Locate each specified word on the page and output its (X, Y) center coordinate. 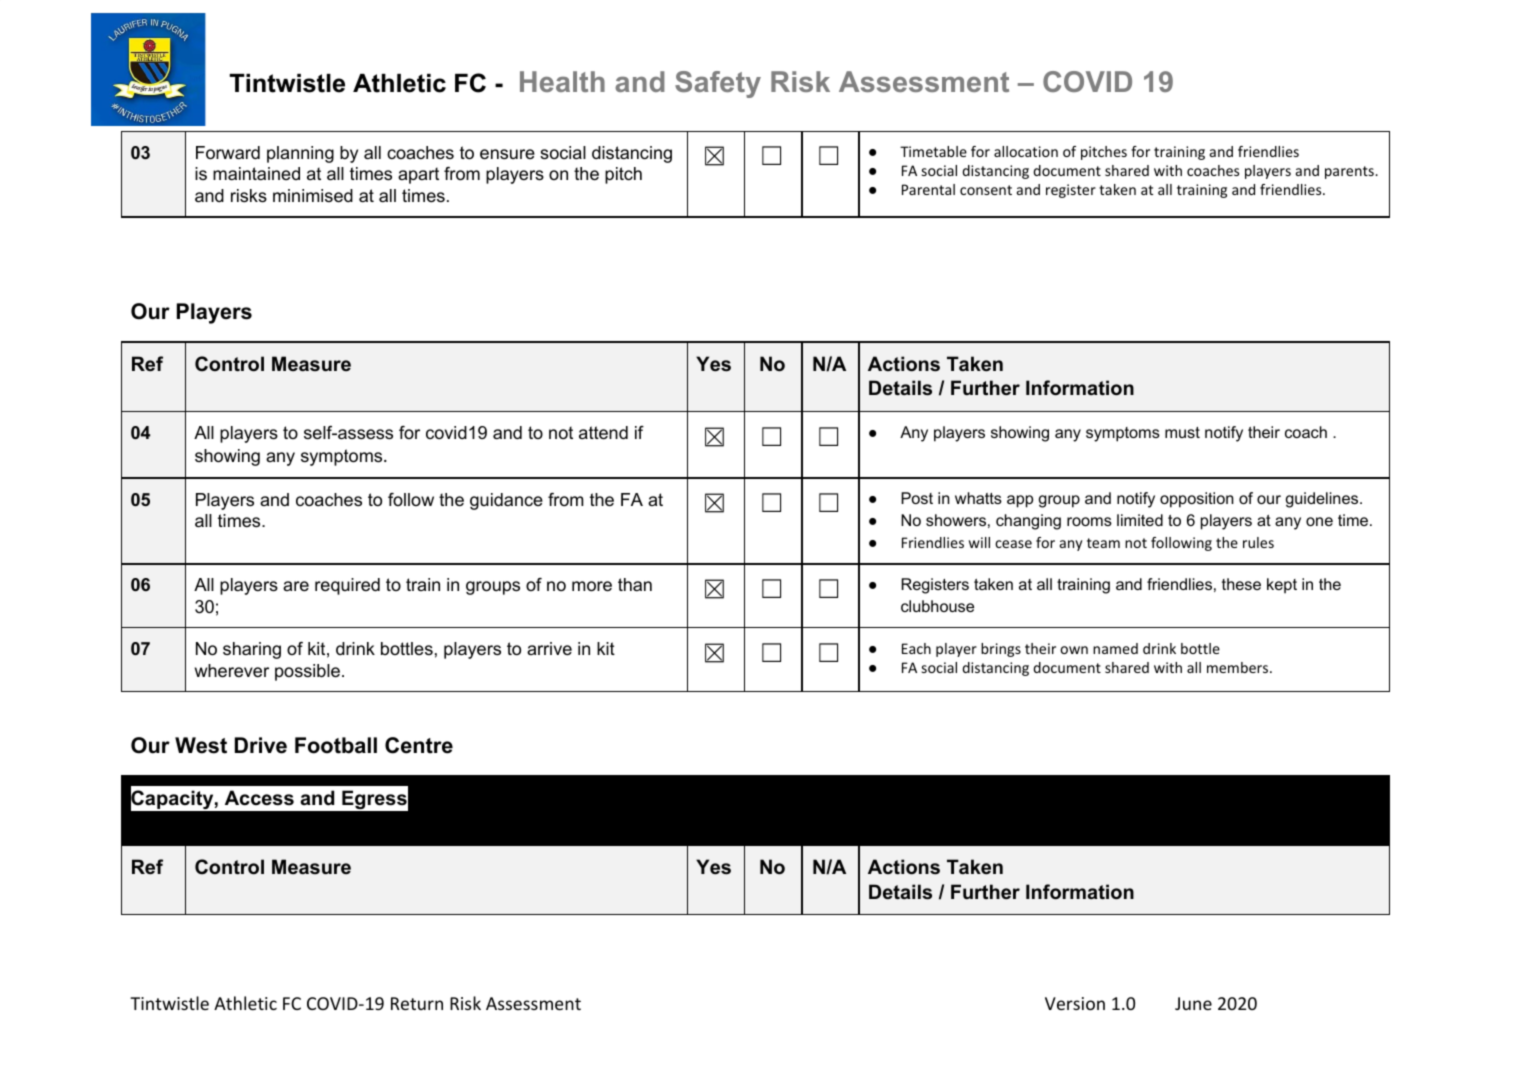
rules (1258, 542)
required (347, 586)
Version (1075, 1003)
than (635, 584)
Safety (718, 84)
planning (300, 154)
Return (417, 1003)
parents (1350, 172)
